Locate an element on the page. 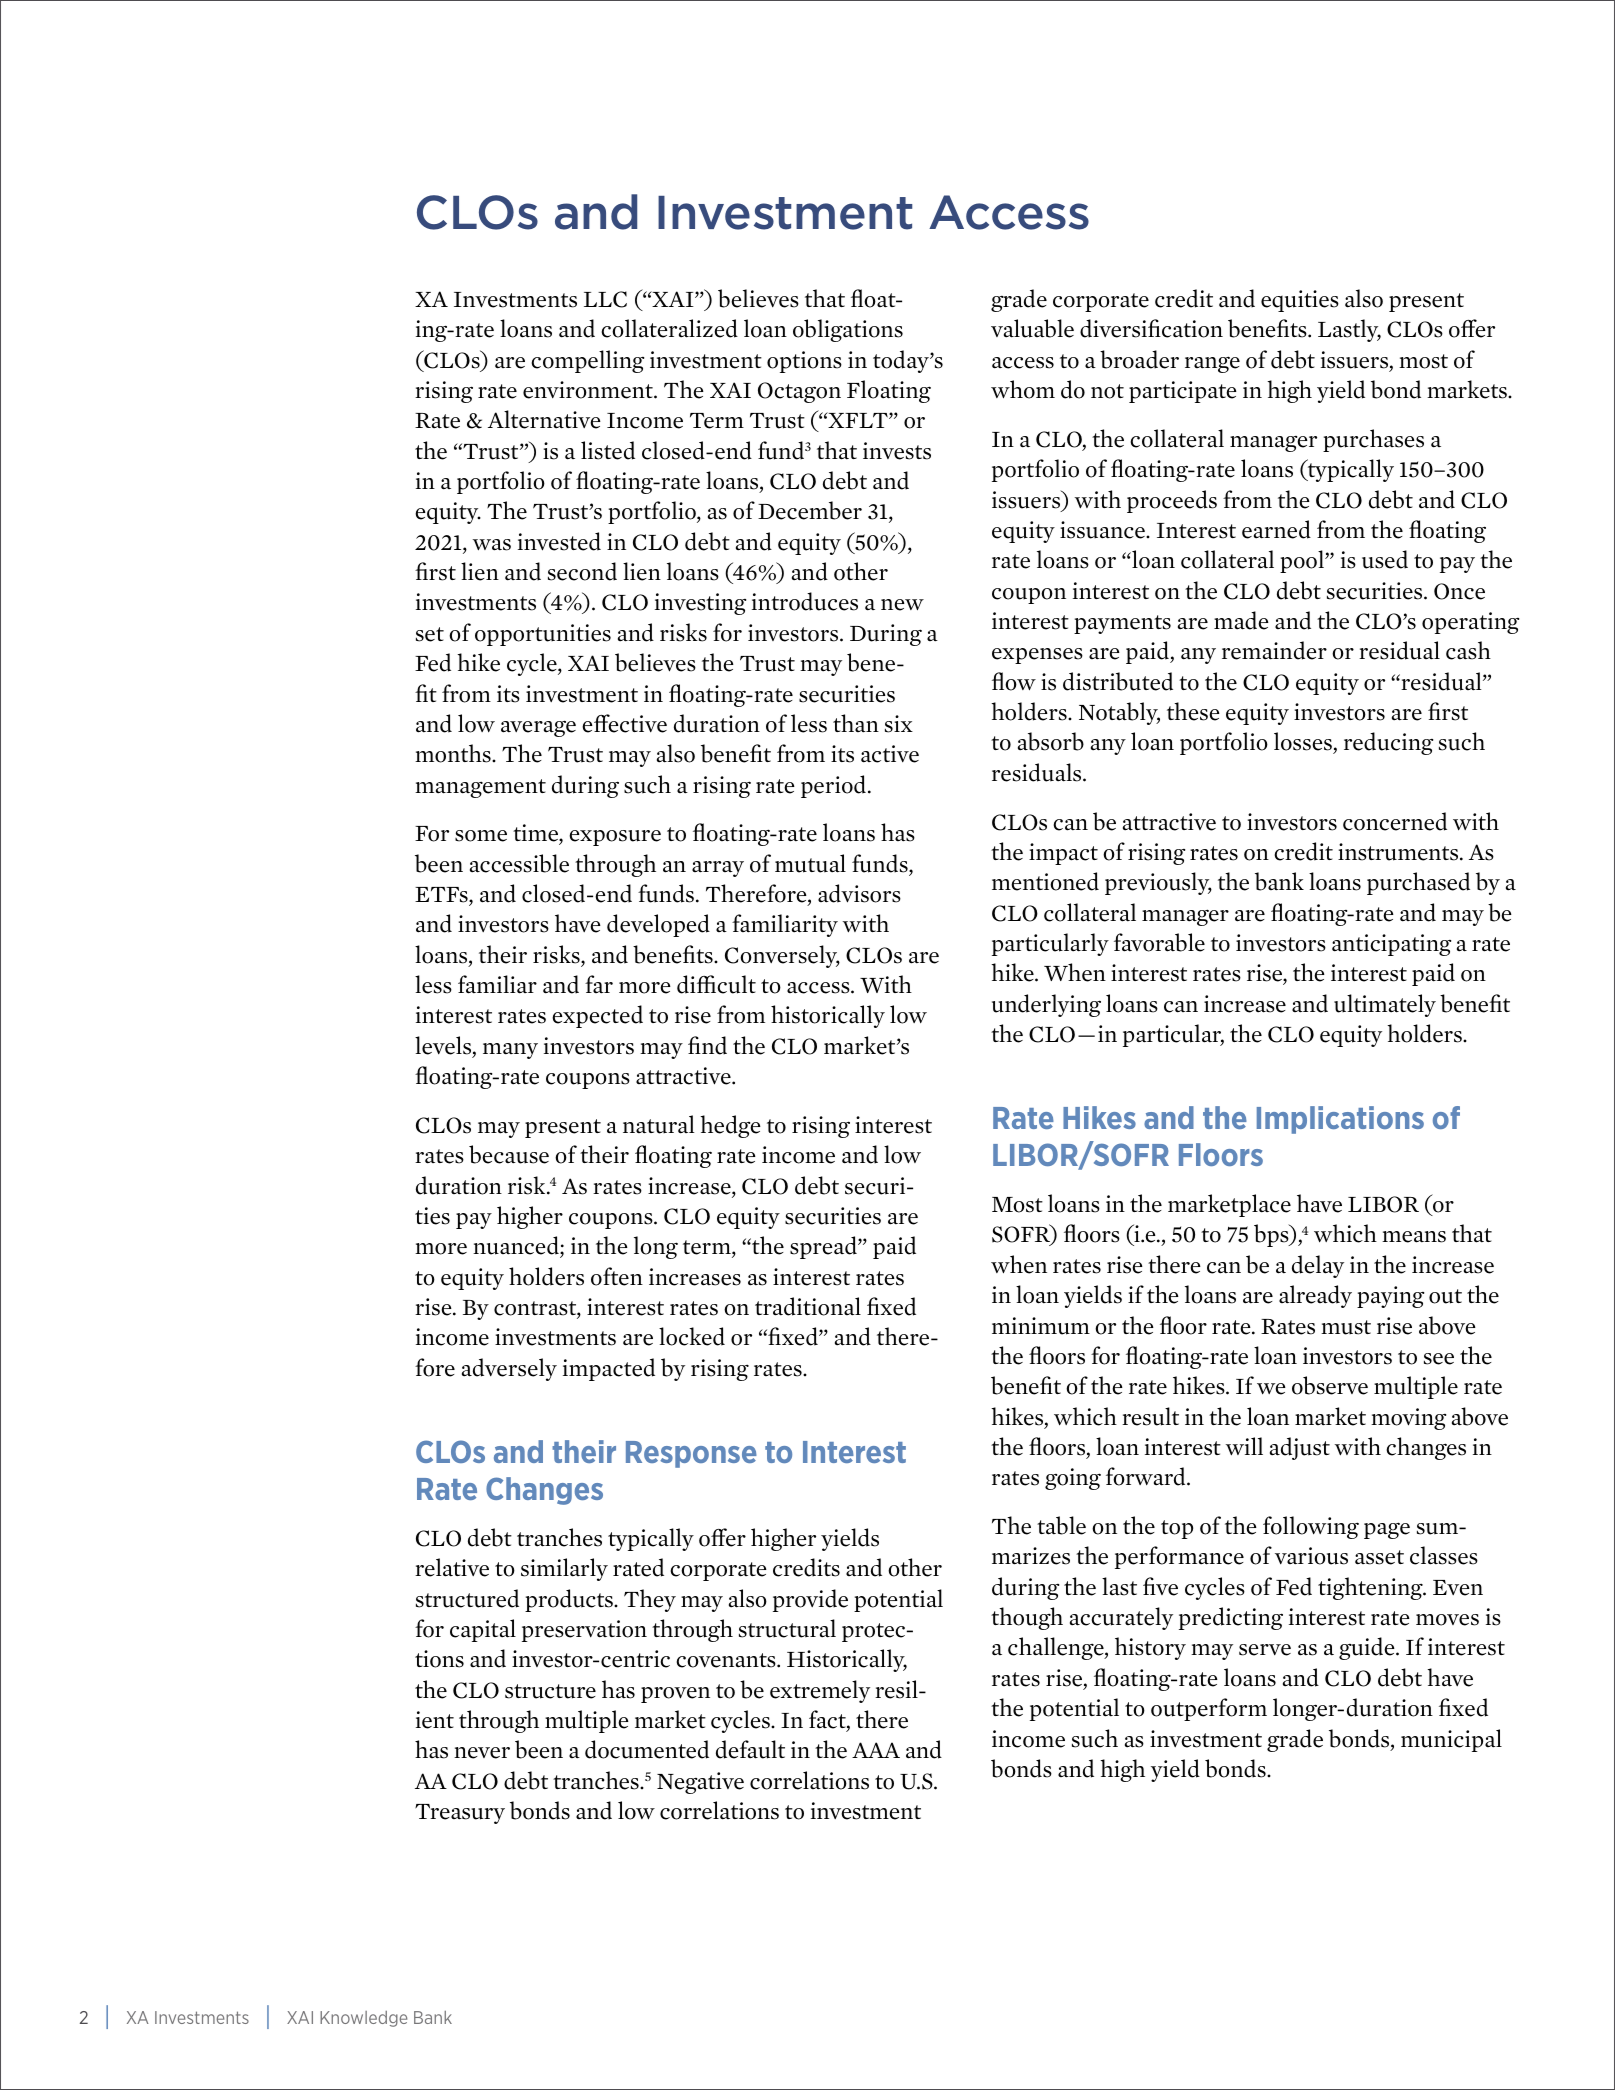 The height and width of the image is (2090, 1615). AAA is located at coordinates (876, 1750).
